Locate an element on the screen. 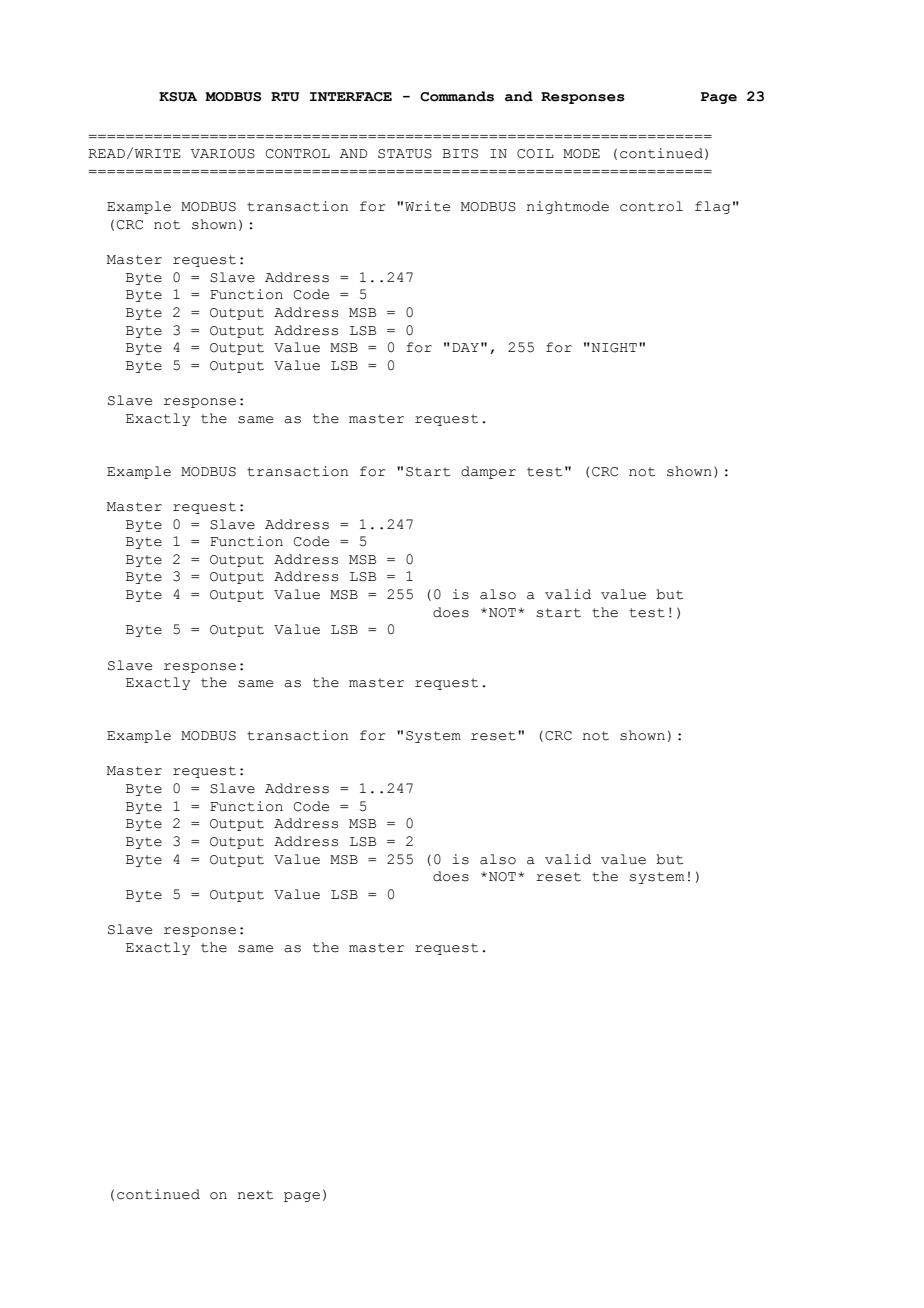  damper is located at coordinates (488, 472).
